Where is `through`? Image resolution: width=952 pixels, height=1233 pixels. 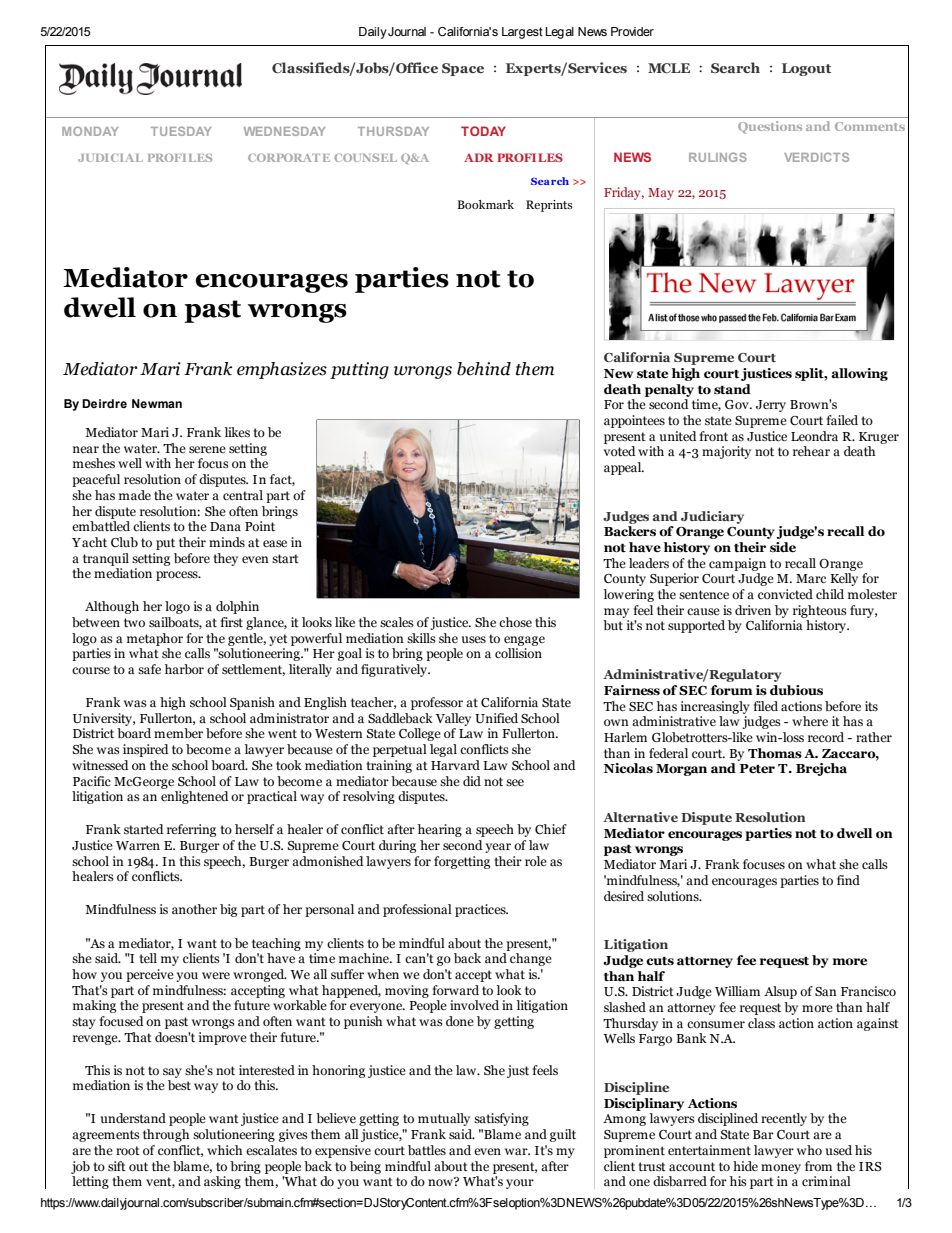
through is located at coordinates (166, 1135).
